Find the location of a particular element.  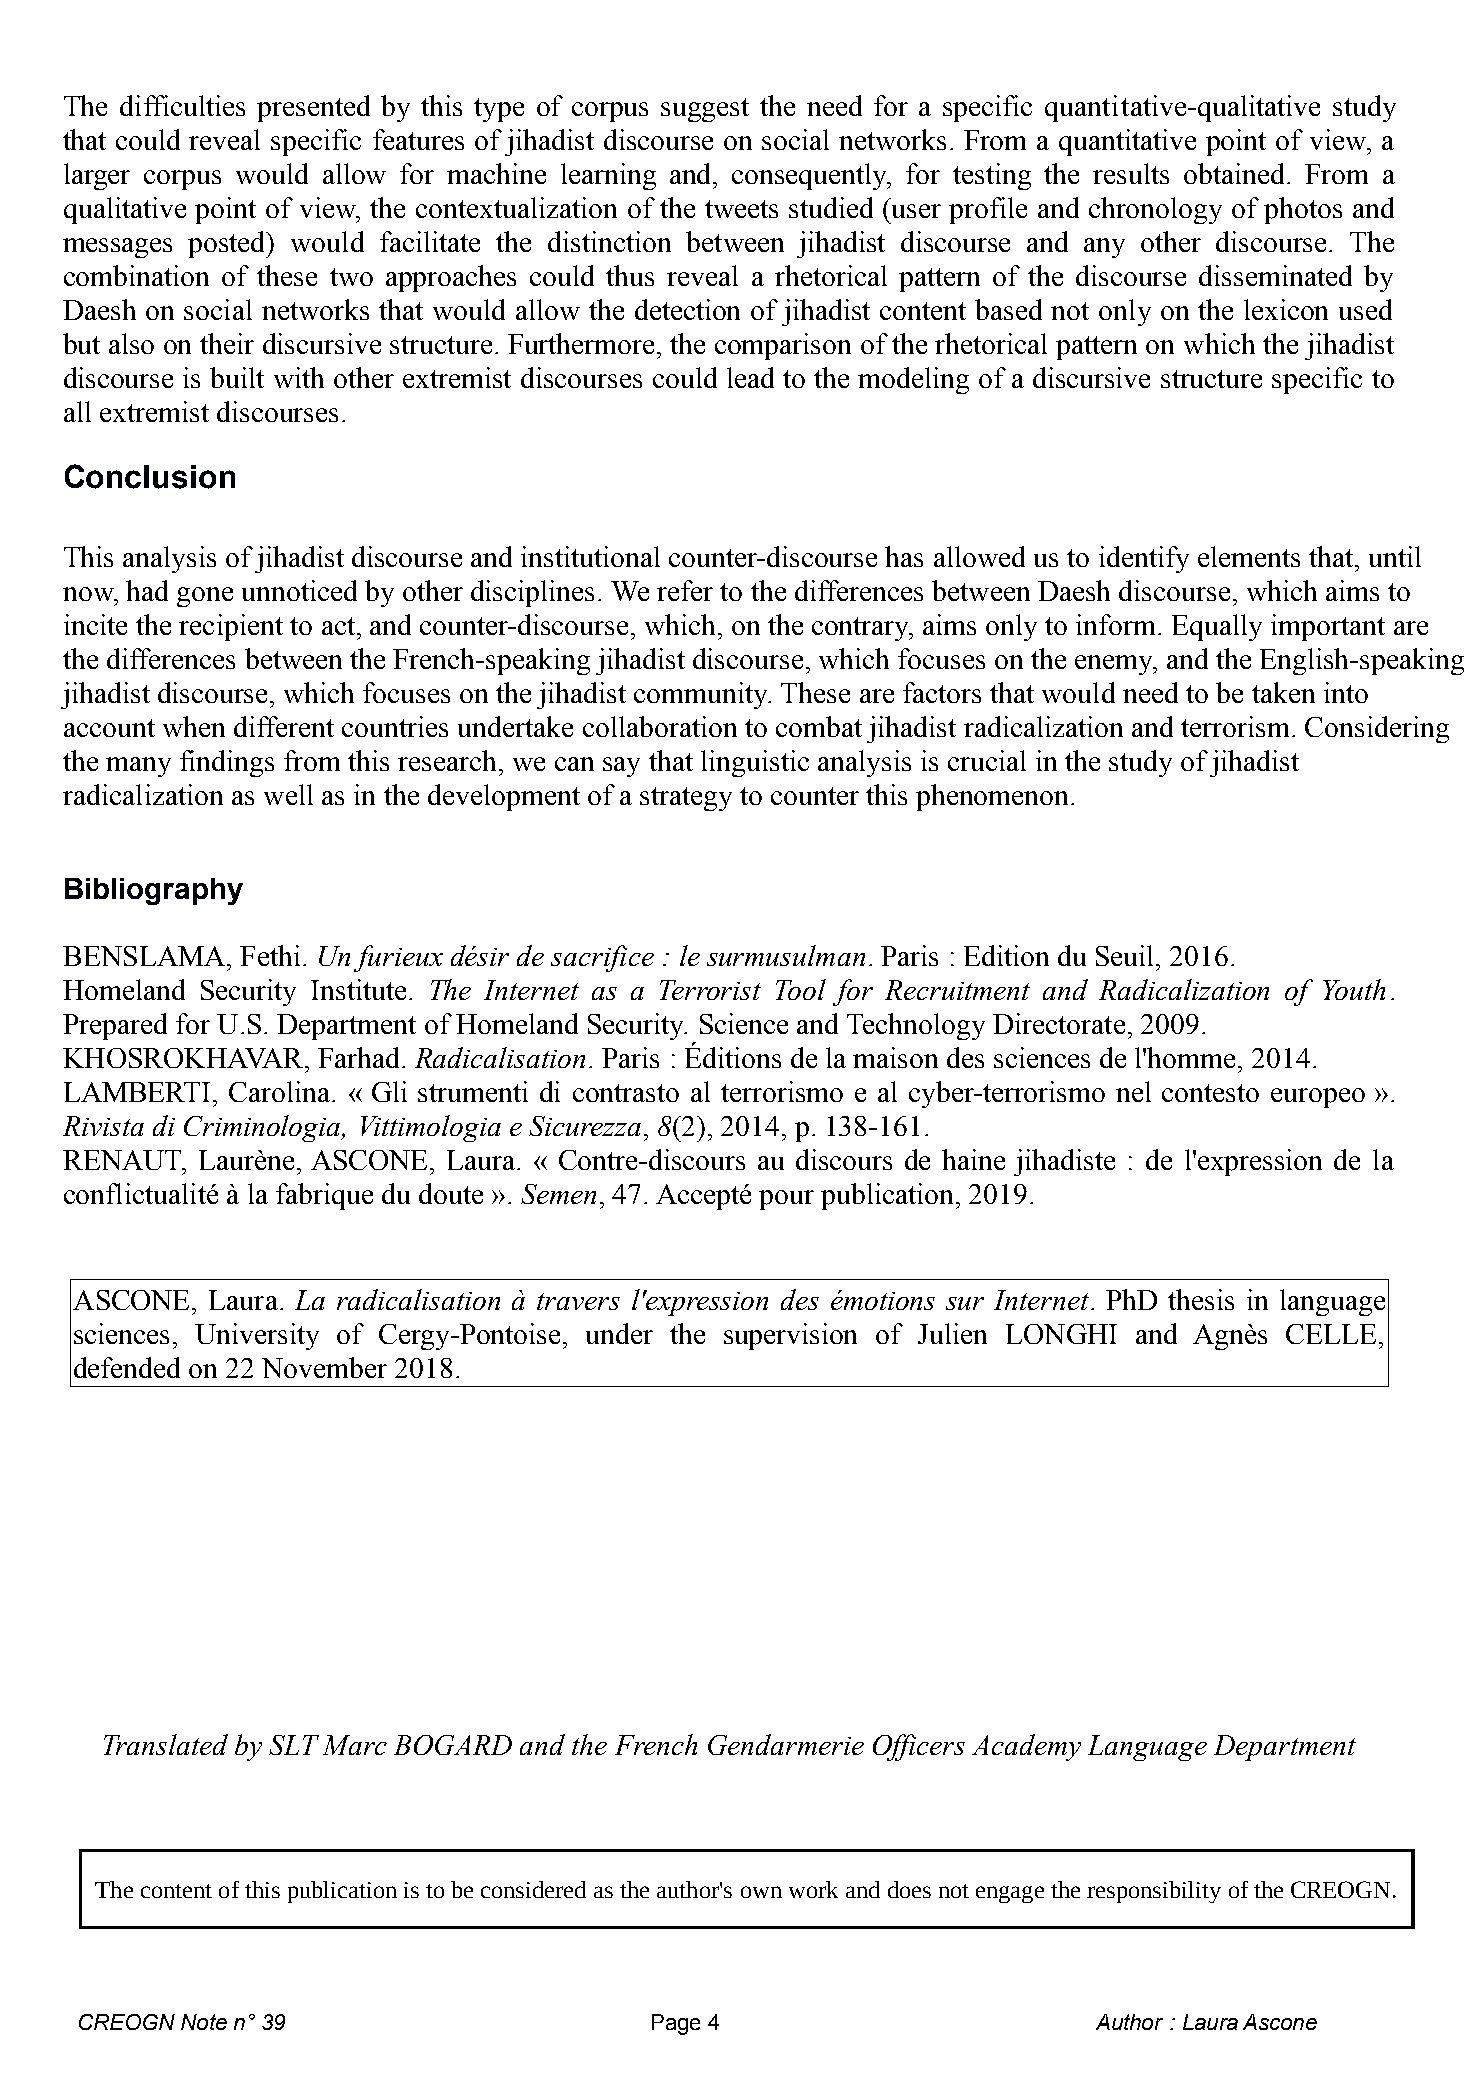

Equally is located at coordinates (1217, 627).
